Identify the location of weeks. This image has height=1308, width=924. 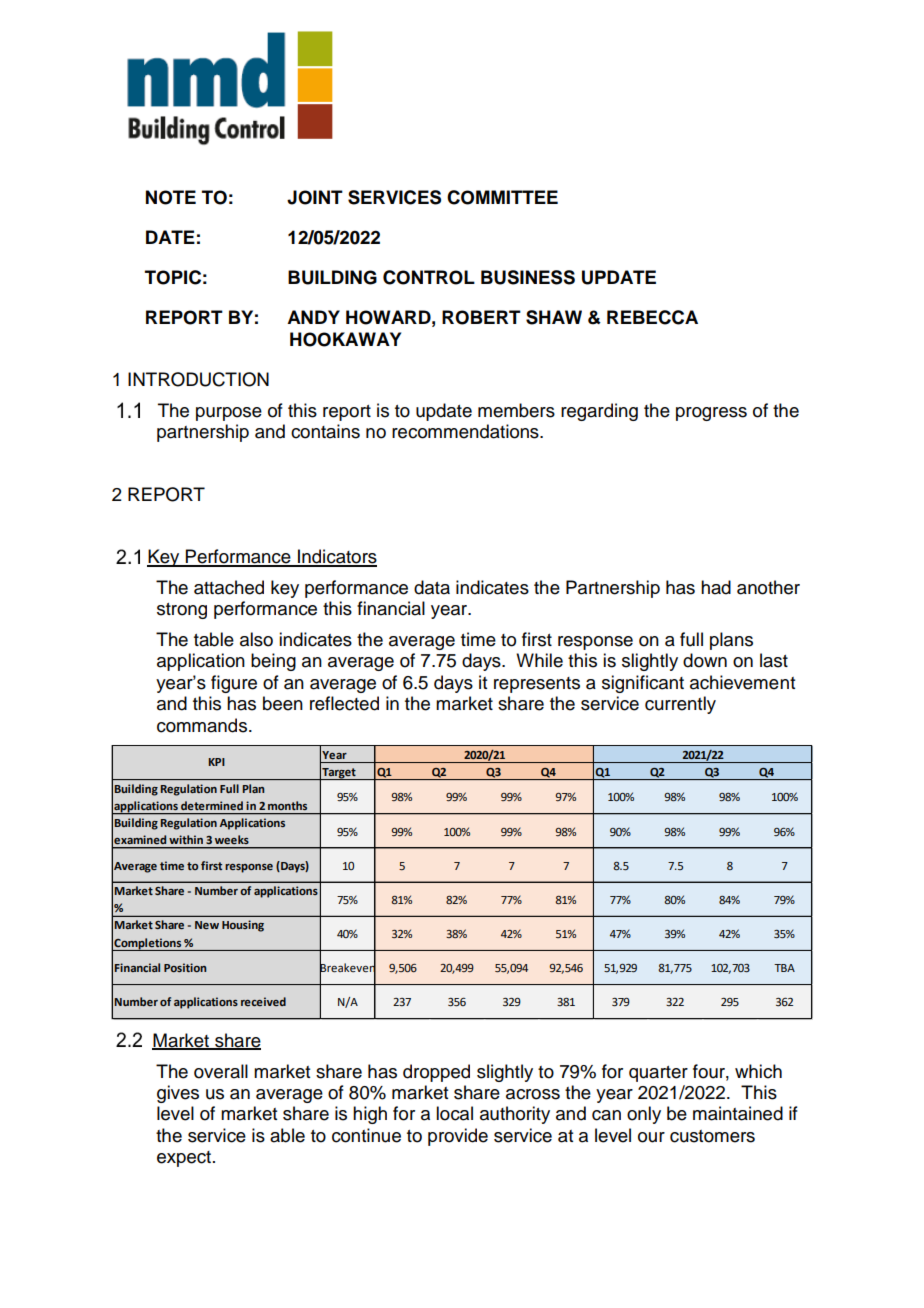
(231, 839).
